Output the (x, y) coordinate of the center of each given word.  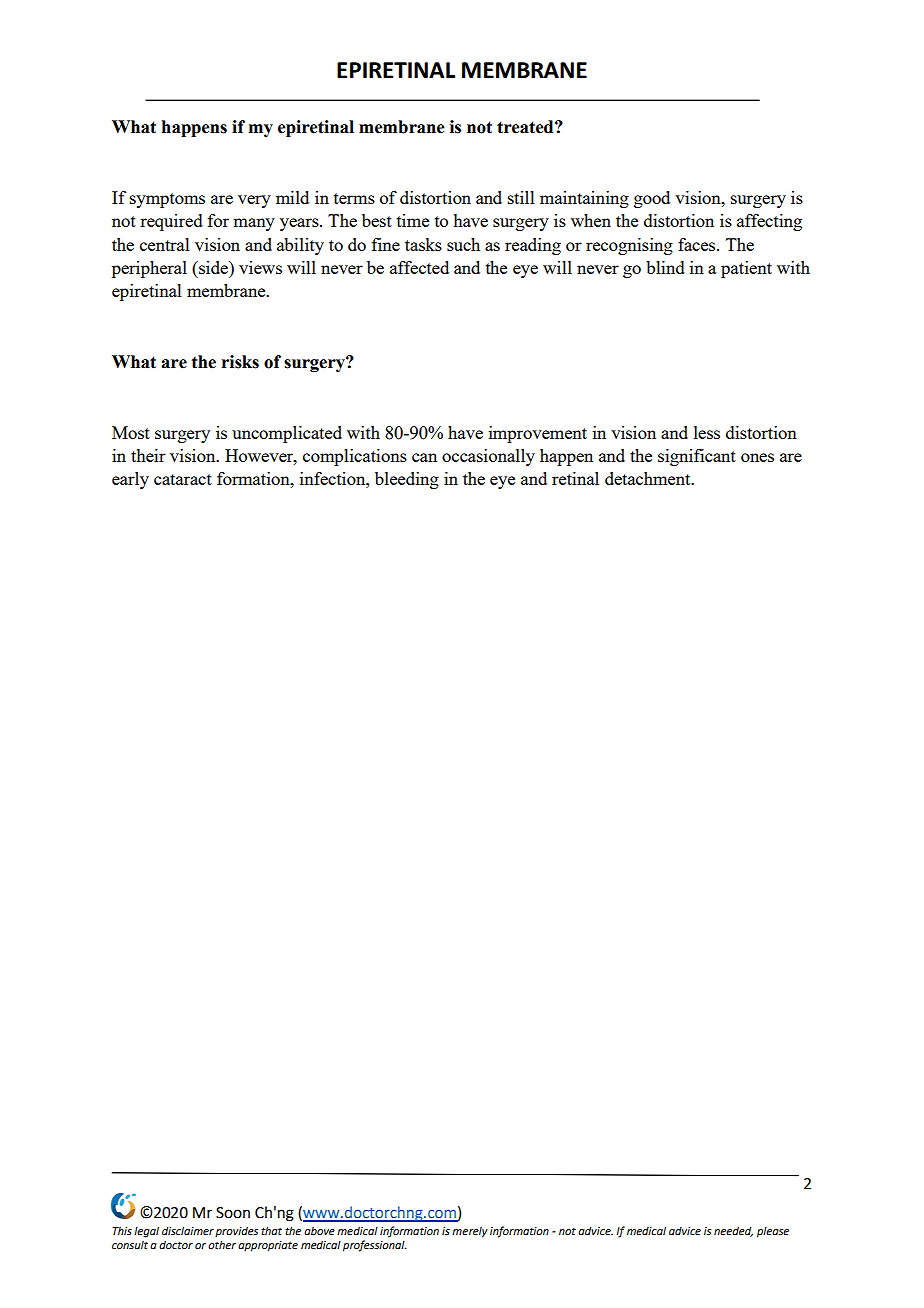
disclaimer (188, 1230)
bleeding (407, 480)
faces (698, 244)
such (463, 244)
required (171, 222)
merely (470, 1232)
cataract (183, 479)
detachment (649, 478)
